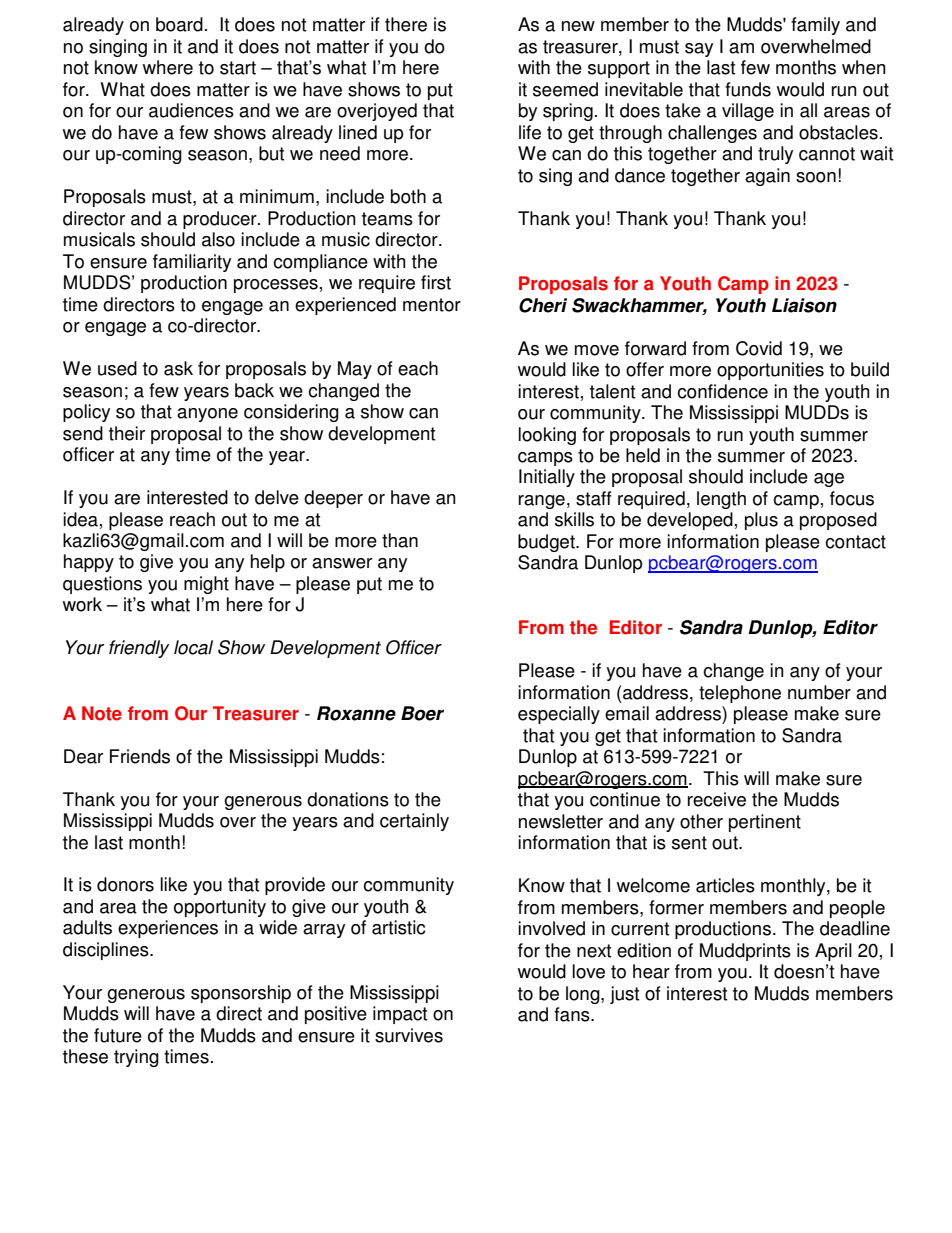 The image size is (952, 1233). Describe the element at coordinates (547, 543) in the screenshot. I see `budget` at that location.
